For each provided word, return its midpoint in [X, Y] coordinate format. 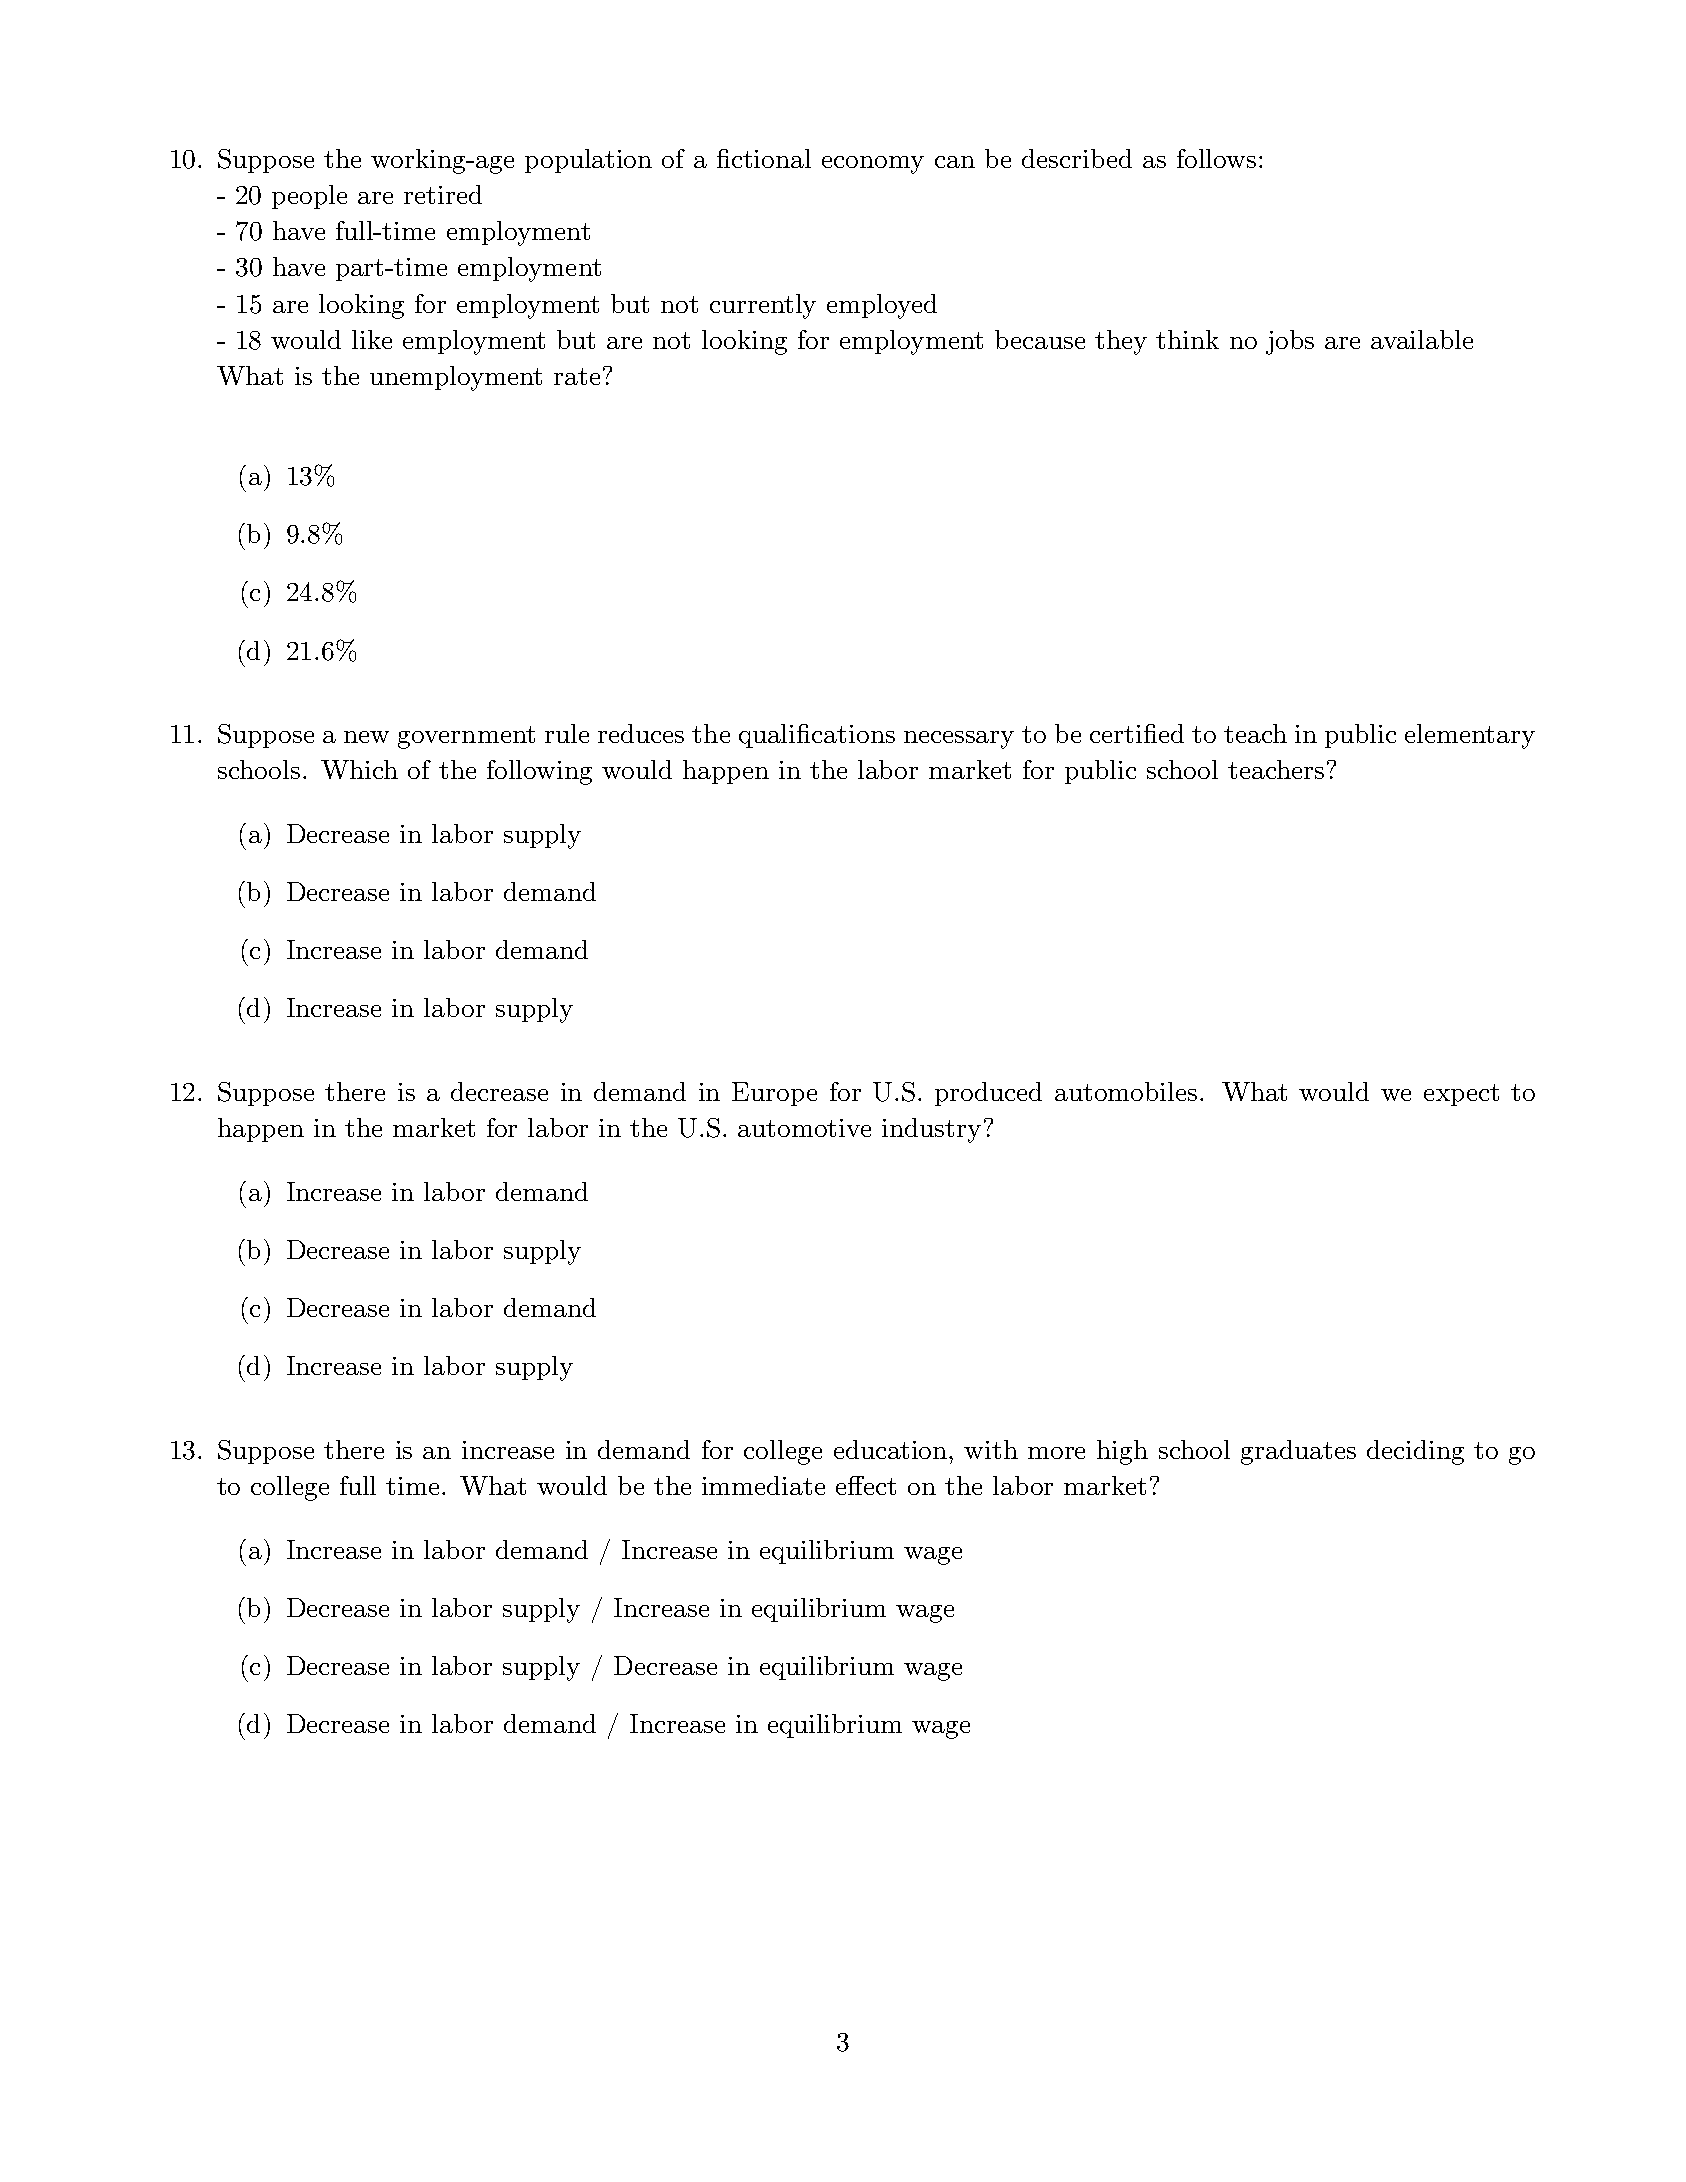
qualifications [817, 736]
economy [873, 165]
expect [1461, 1095]
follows [1216, 158]
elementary [1470, 736]
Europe [774, 1094]
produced [988, 1094]
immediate [763, 1485]
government [466, 737]
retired [443, 194]
